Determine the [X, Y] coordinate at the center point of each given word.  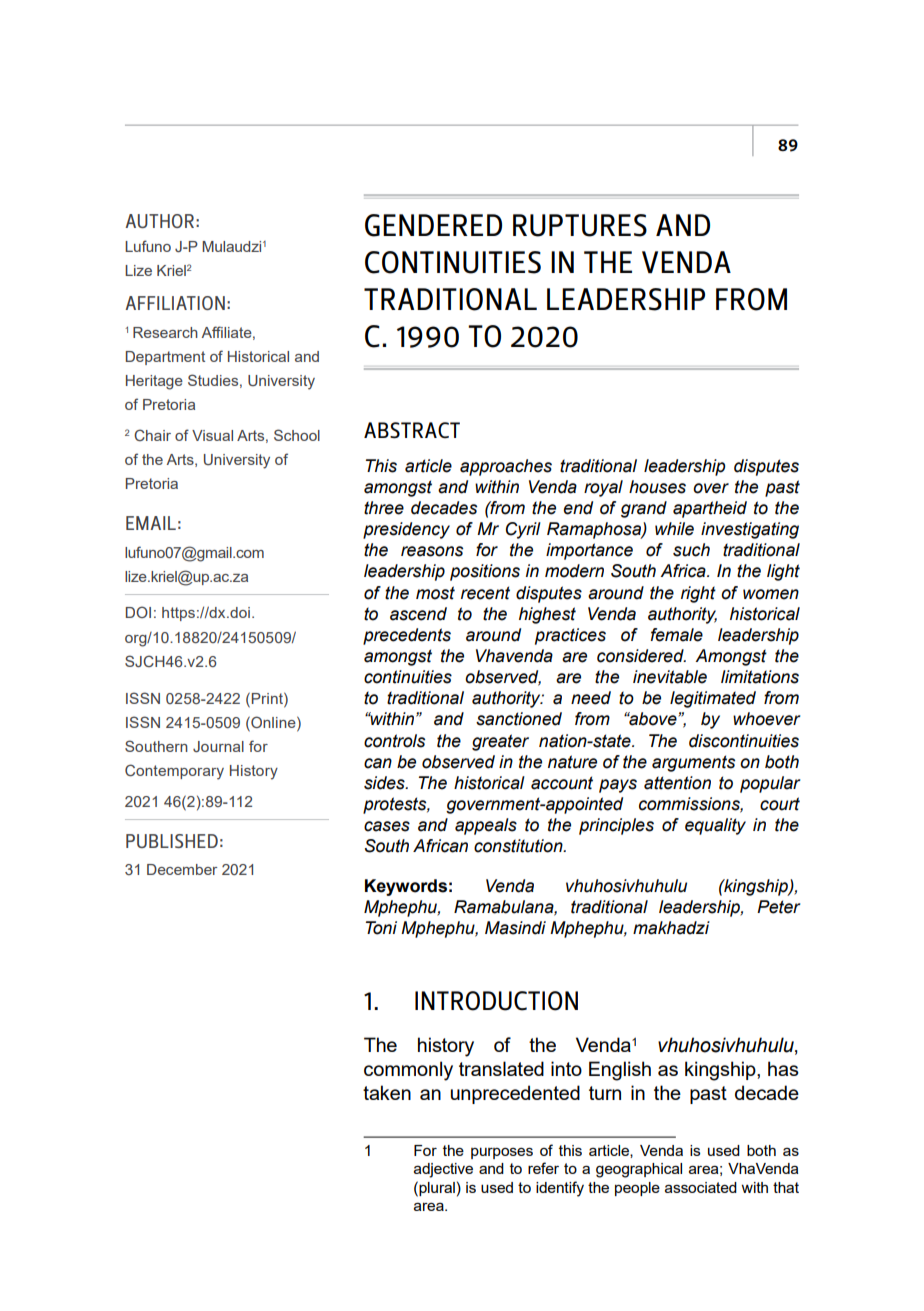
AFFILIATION [175, 303]
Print [267, 698]
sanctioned [519, 719]
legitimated [713, 699]
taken [387, 1092]
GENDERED [433, 225]
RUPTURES [580, 225]
